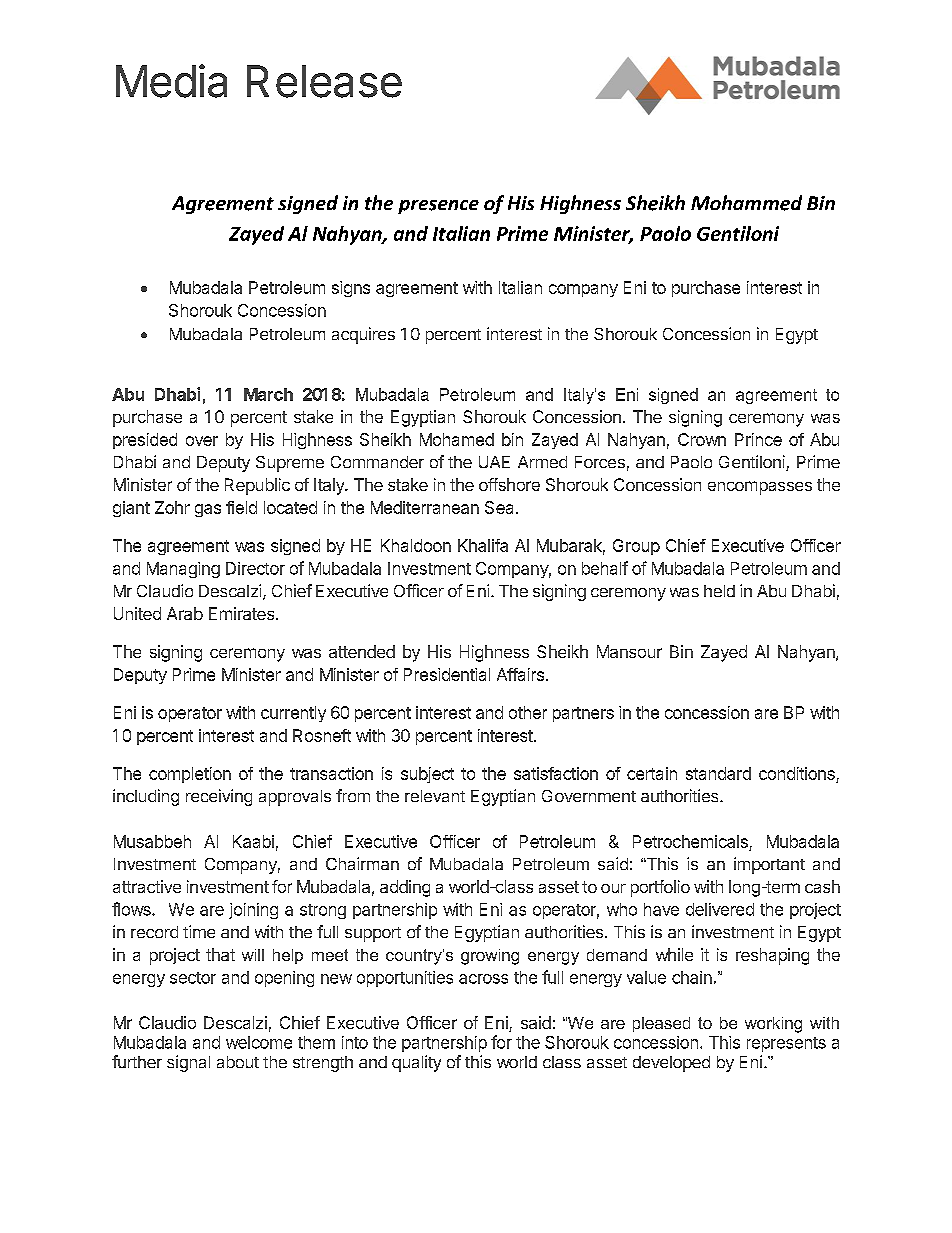 This screenshot has width=952, height=1233. Describe the element at coordinates (171, 81) in the screenshot. I see `Media` at that location.
